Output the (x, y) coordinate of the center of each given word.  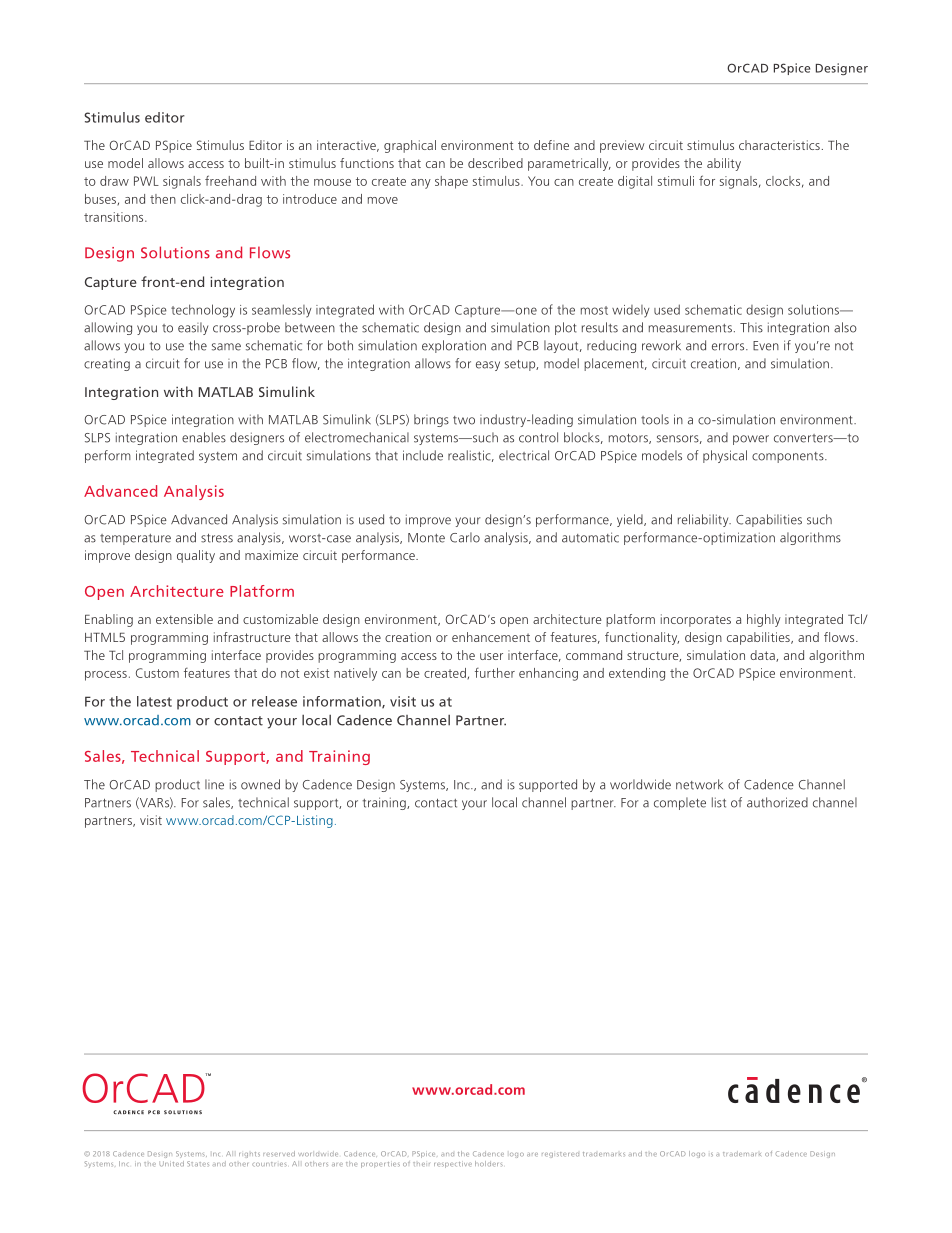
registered (560, 1155)
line (214, 784)
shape (451, 182)
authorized (777, 802)
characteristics (779, 145)
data (763, 656)
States (198, 1164)
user (491, 656)
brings (431, 420)
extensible (184, 619)
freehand (230, 180)
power (751, 440)
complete (680, 803)
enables (204, 437)
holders (489, 1164)
